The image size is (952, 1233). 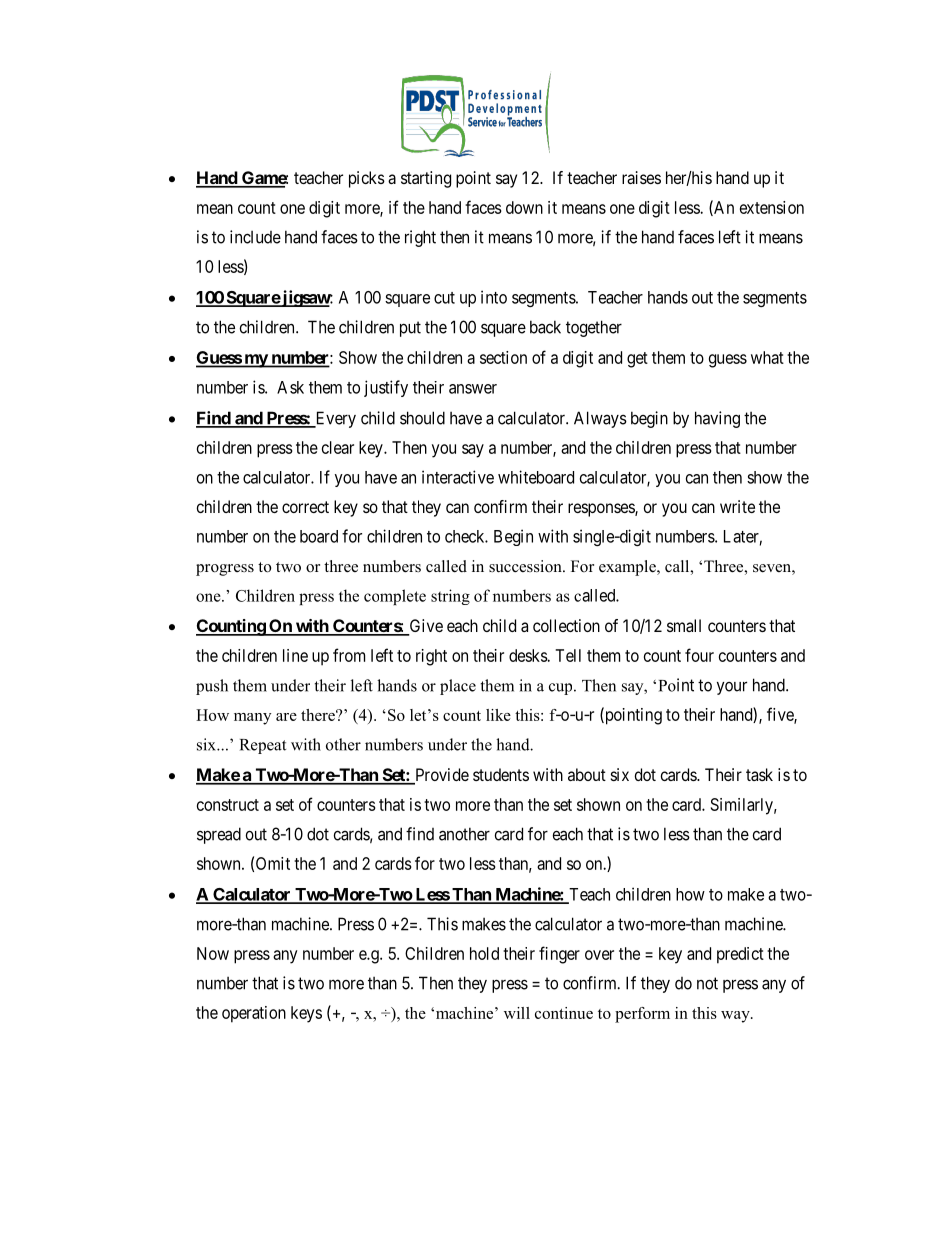 I want to click on having, so click(x=717, y=419).
